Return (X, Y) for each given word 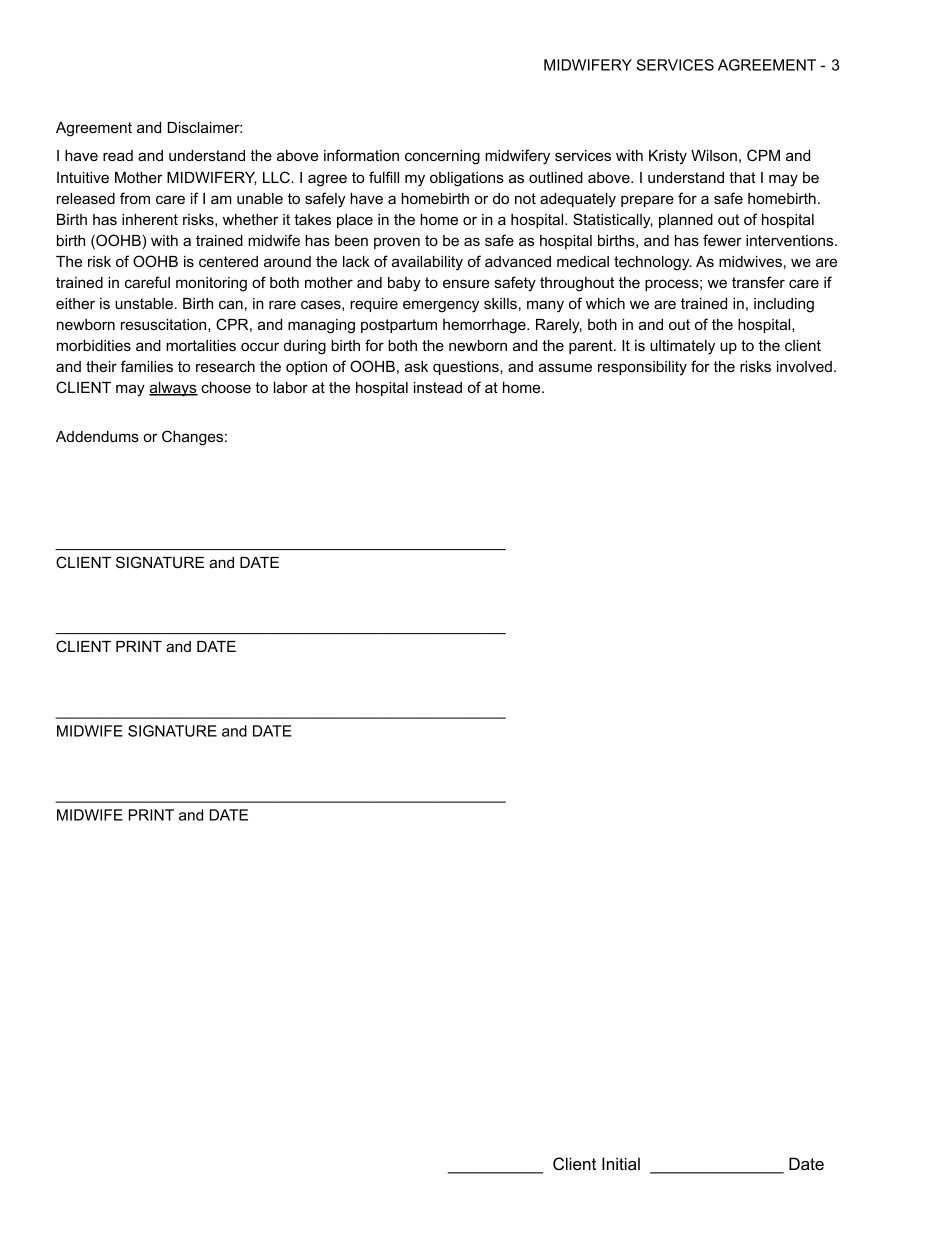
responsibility (642, 368)
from (135, 198)
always (173, 389)
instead (438, 387)
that (742, 177)
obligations (467, 179)
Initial (621, 1163)
